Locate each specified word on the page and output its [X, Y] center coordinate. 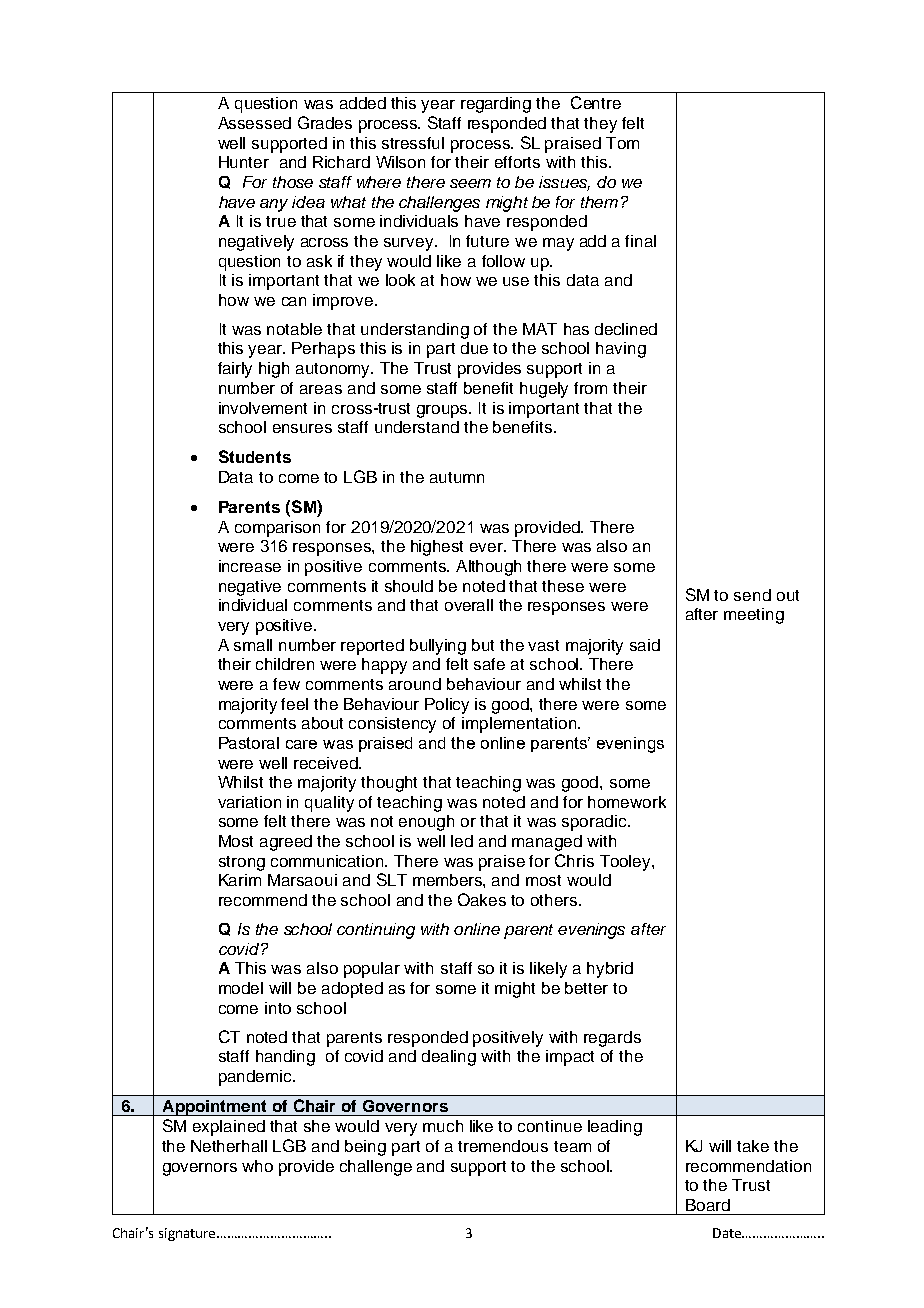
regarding [496, 105]
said [645, 645]
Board [708, 1205]
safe [489, 664]
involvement [263, 408]
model [241, 988]
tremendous [503, 1146]
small [253, 645]
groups [443, 411]
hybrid [610, 970]
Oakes [482, 899]
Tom [622, 143]
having [621, 350]
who [257, 1166]
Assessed [254, 123]
